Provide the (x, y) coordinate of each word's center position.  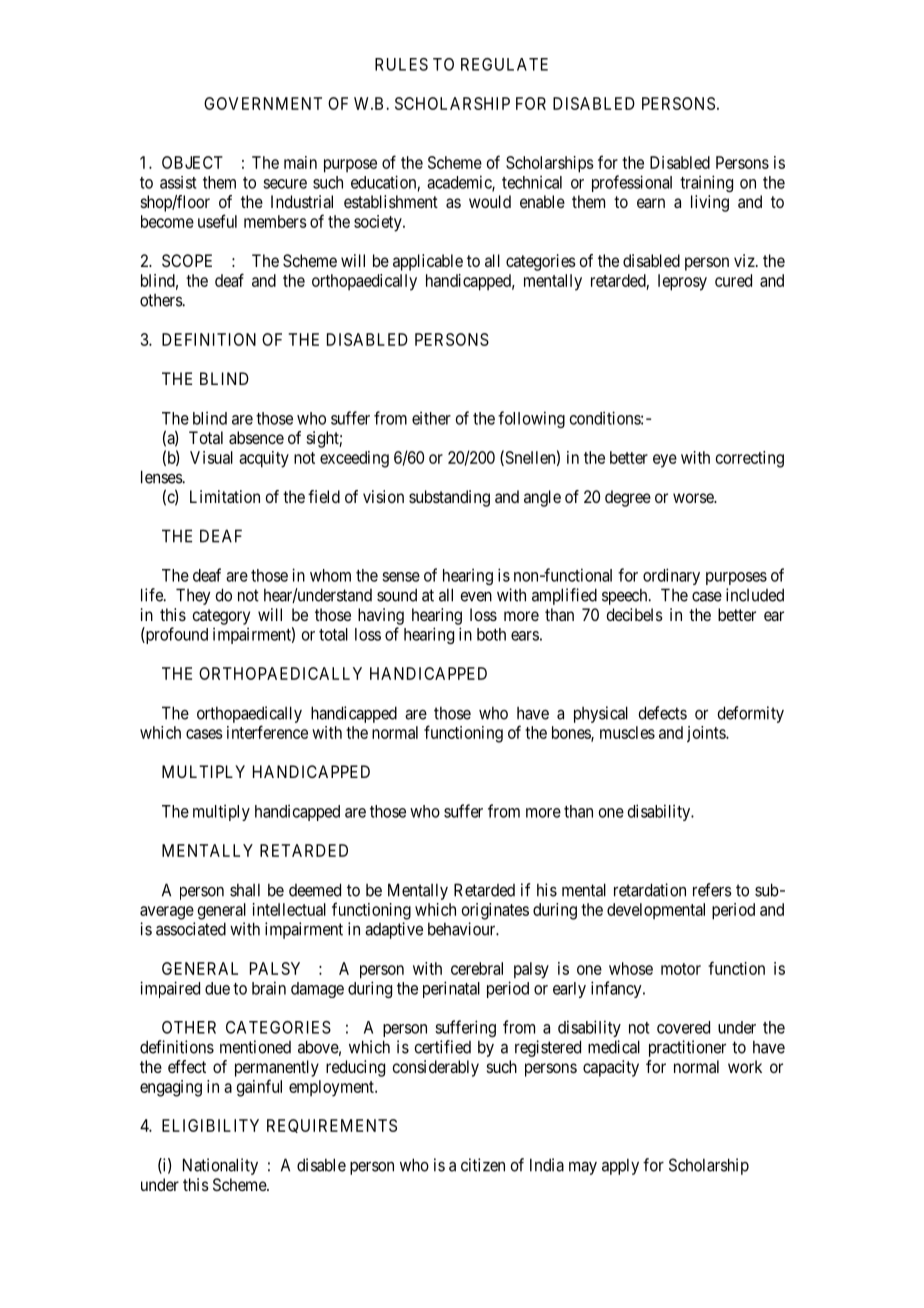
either (431, 418)
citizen (483, 1165)
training (706, 183)
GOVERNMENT (263, 103)
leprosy (682, 282)
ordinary (671, 576)
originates (495, 911)
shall (245, 890)
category (221, 617)
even (476, 597)
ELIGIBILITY (210, 1125)
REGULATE (504, 64)
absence (256, 437)
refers (712, 890)
